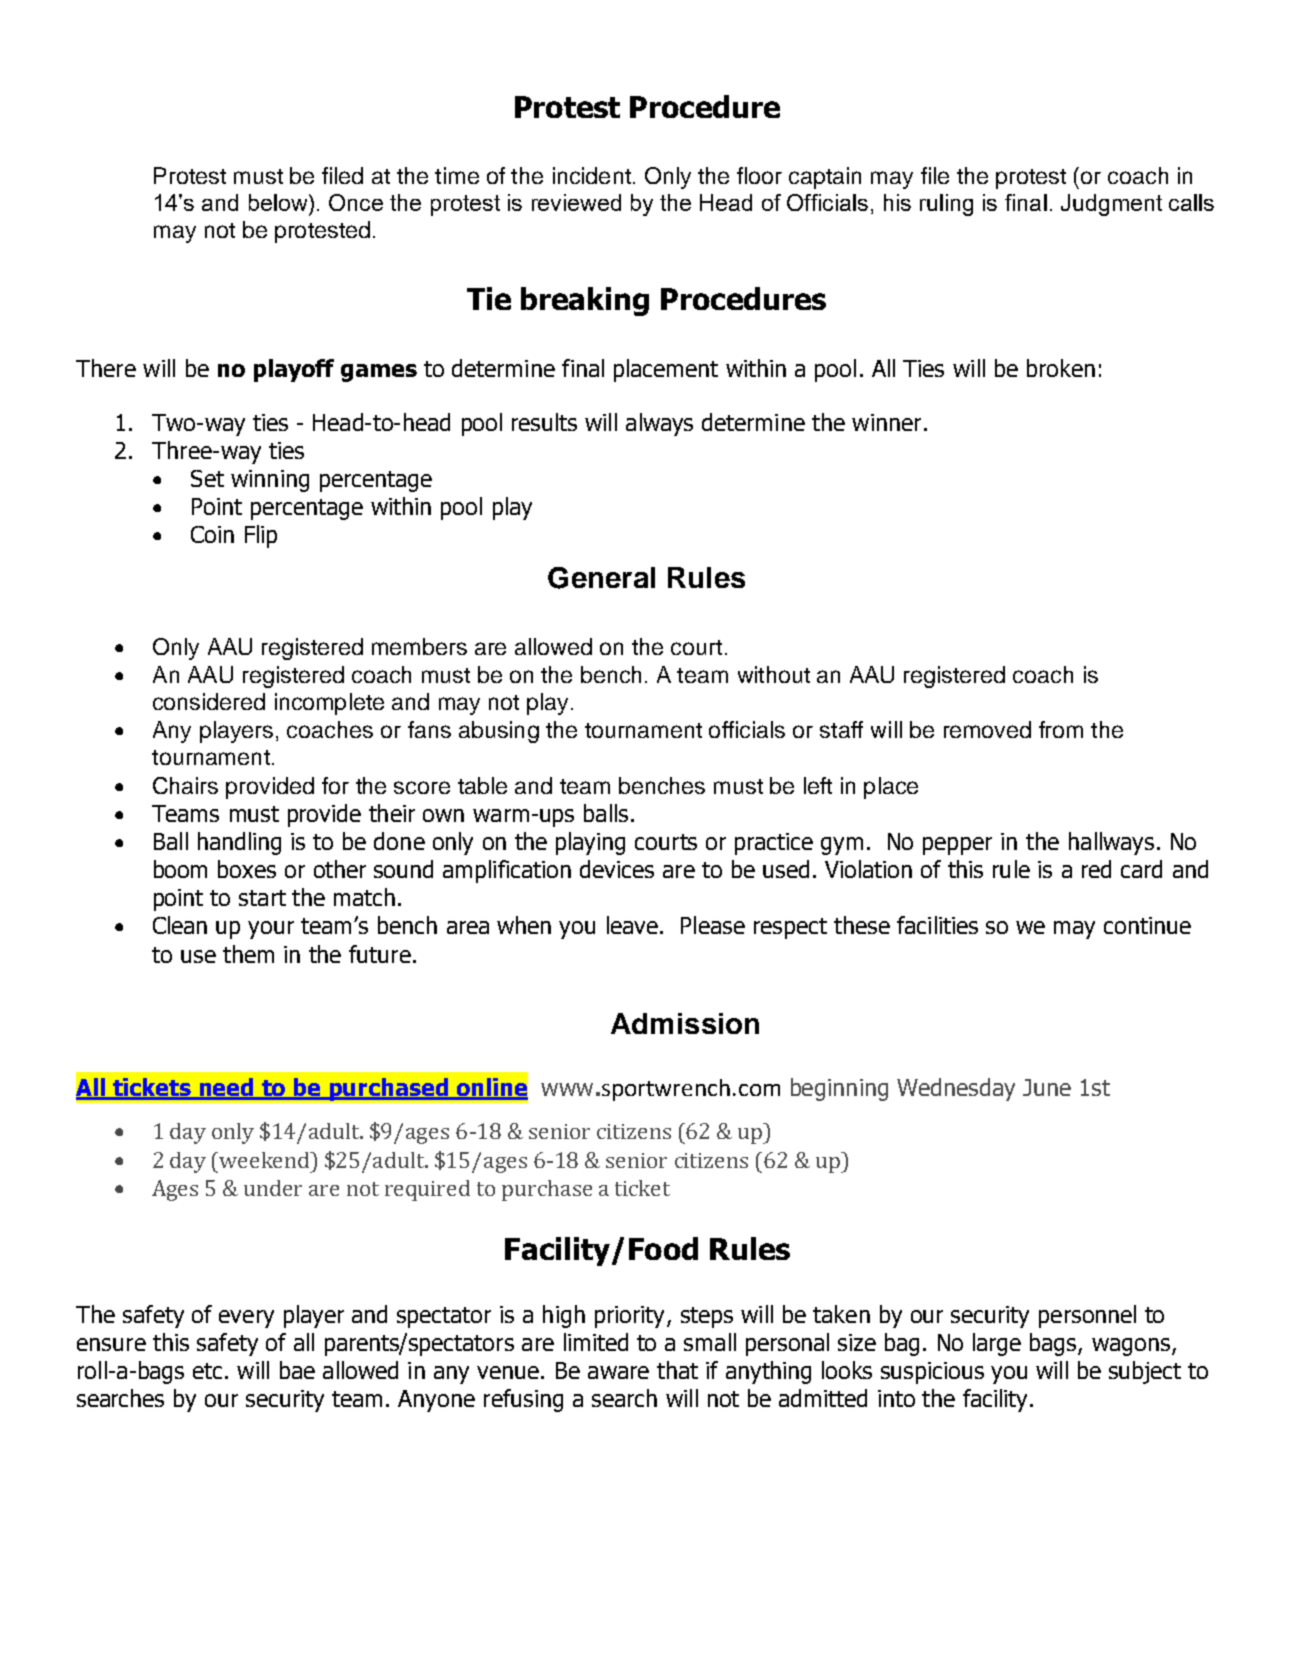 This document has width=1294, height=1674. Describe the element at coordinates (997, 1344) in the document. I see `large` at that location.
